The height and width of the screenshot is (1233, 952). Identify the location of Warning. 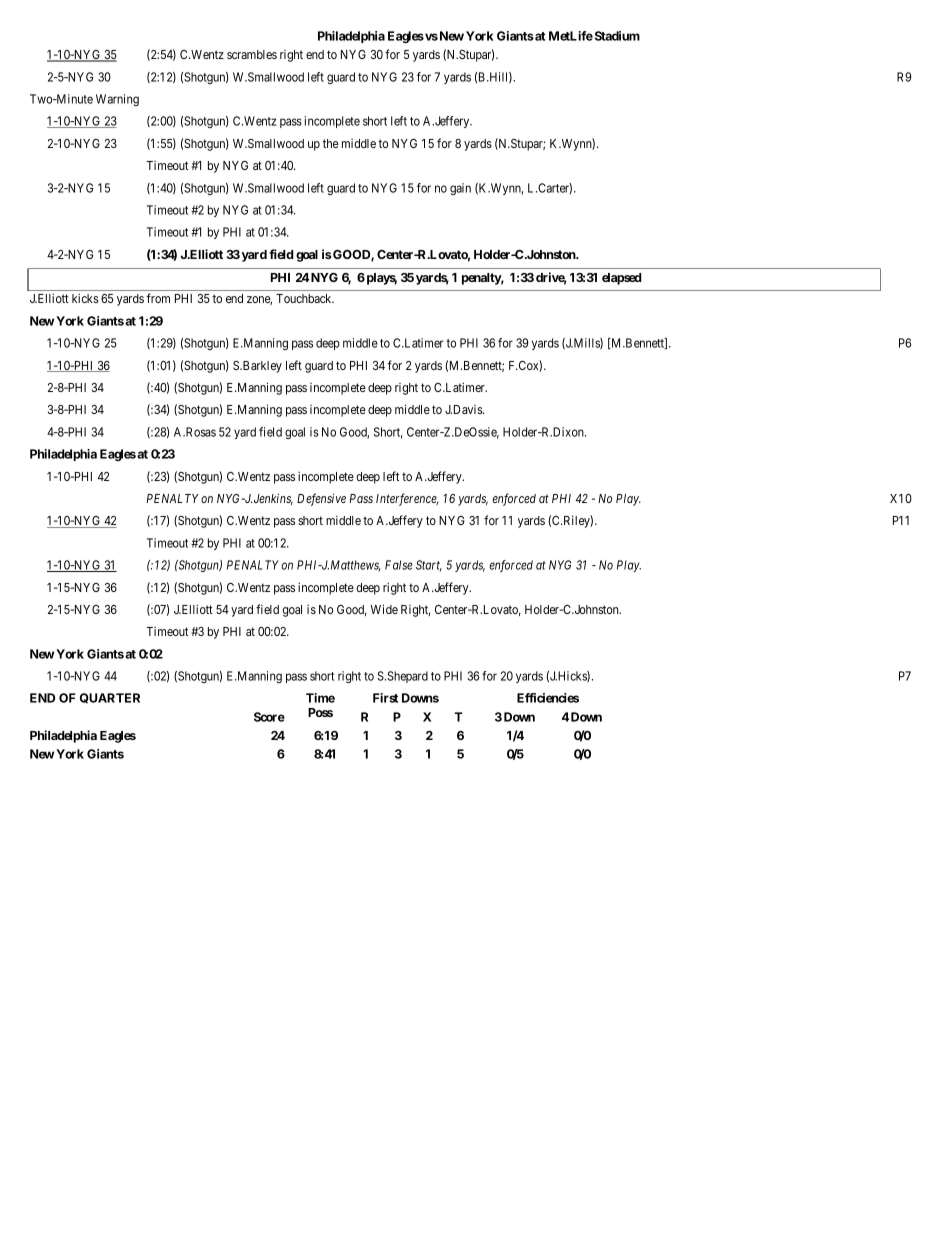
(117, 100).
